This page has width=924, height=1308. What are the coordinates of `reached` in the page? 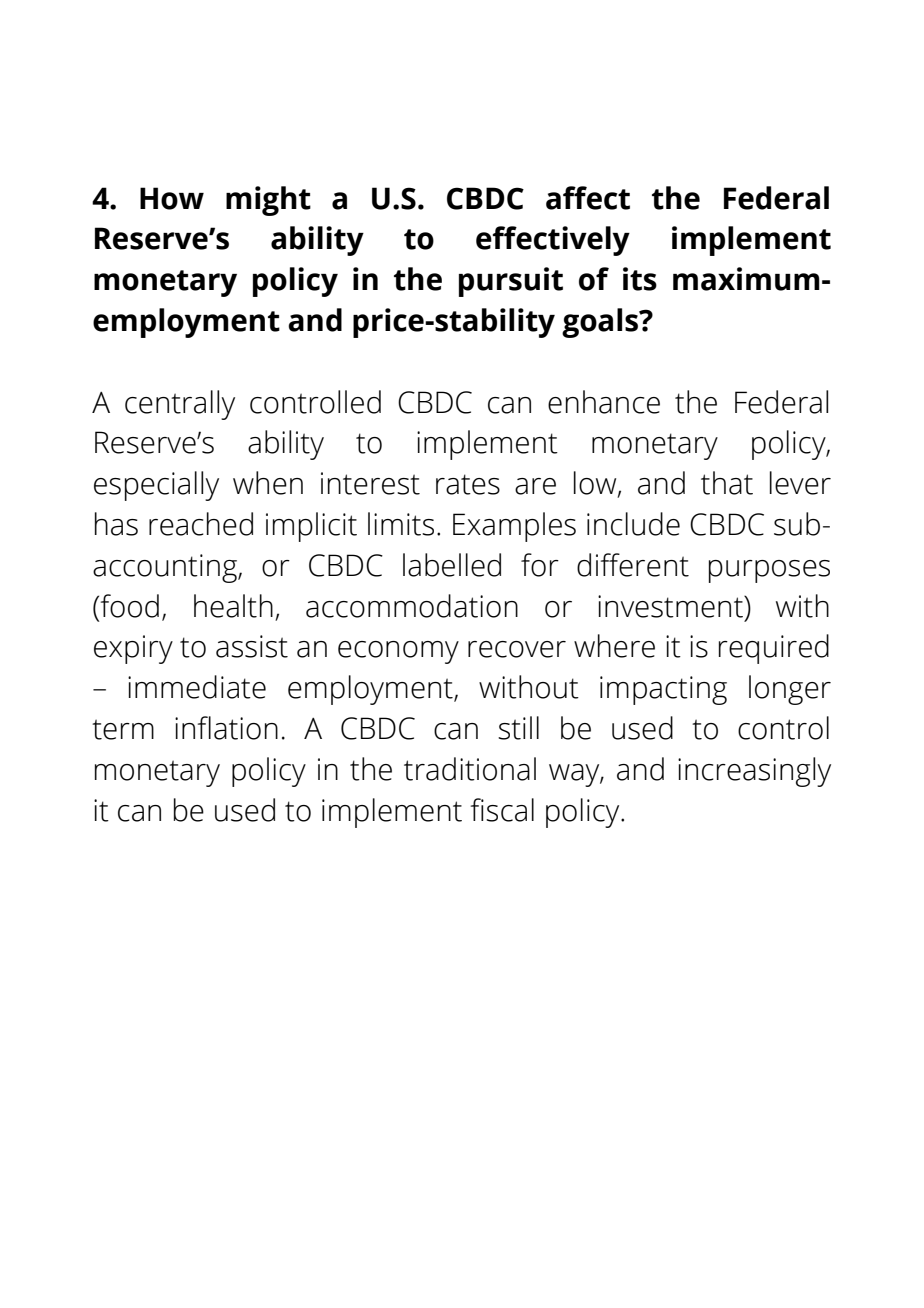 It's located at (201, 524).
